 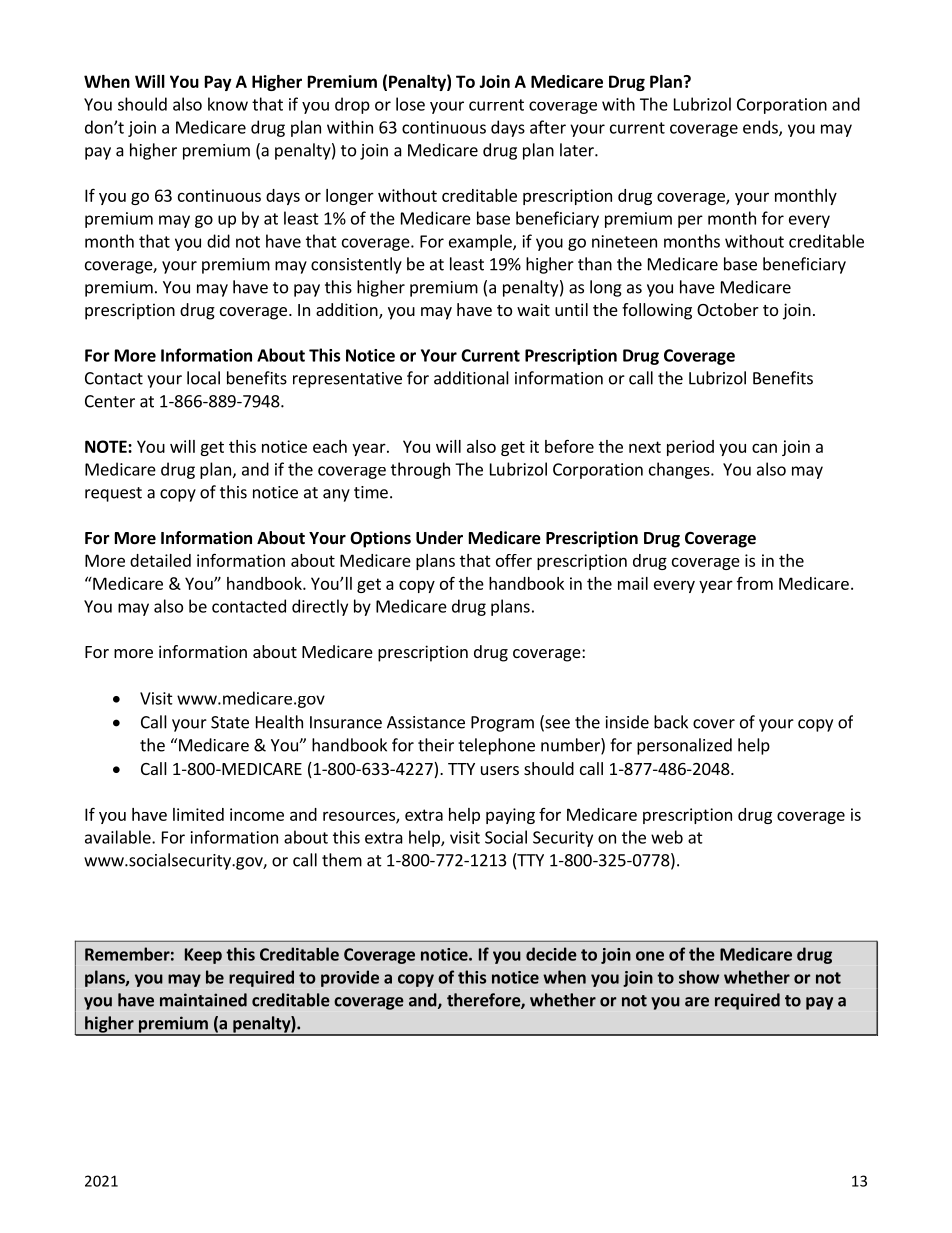 I want to click on through, so click(x=420, y=470).
